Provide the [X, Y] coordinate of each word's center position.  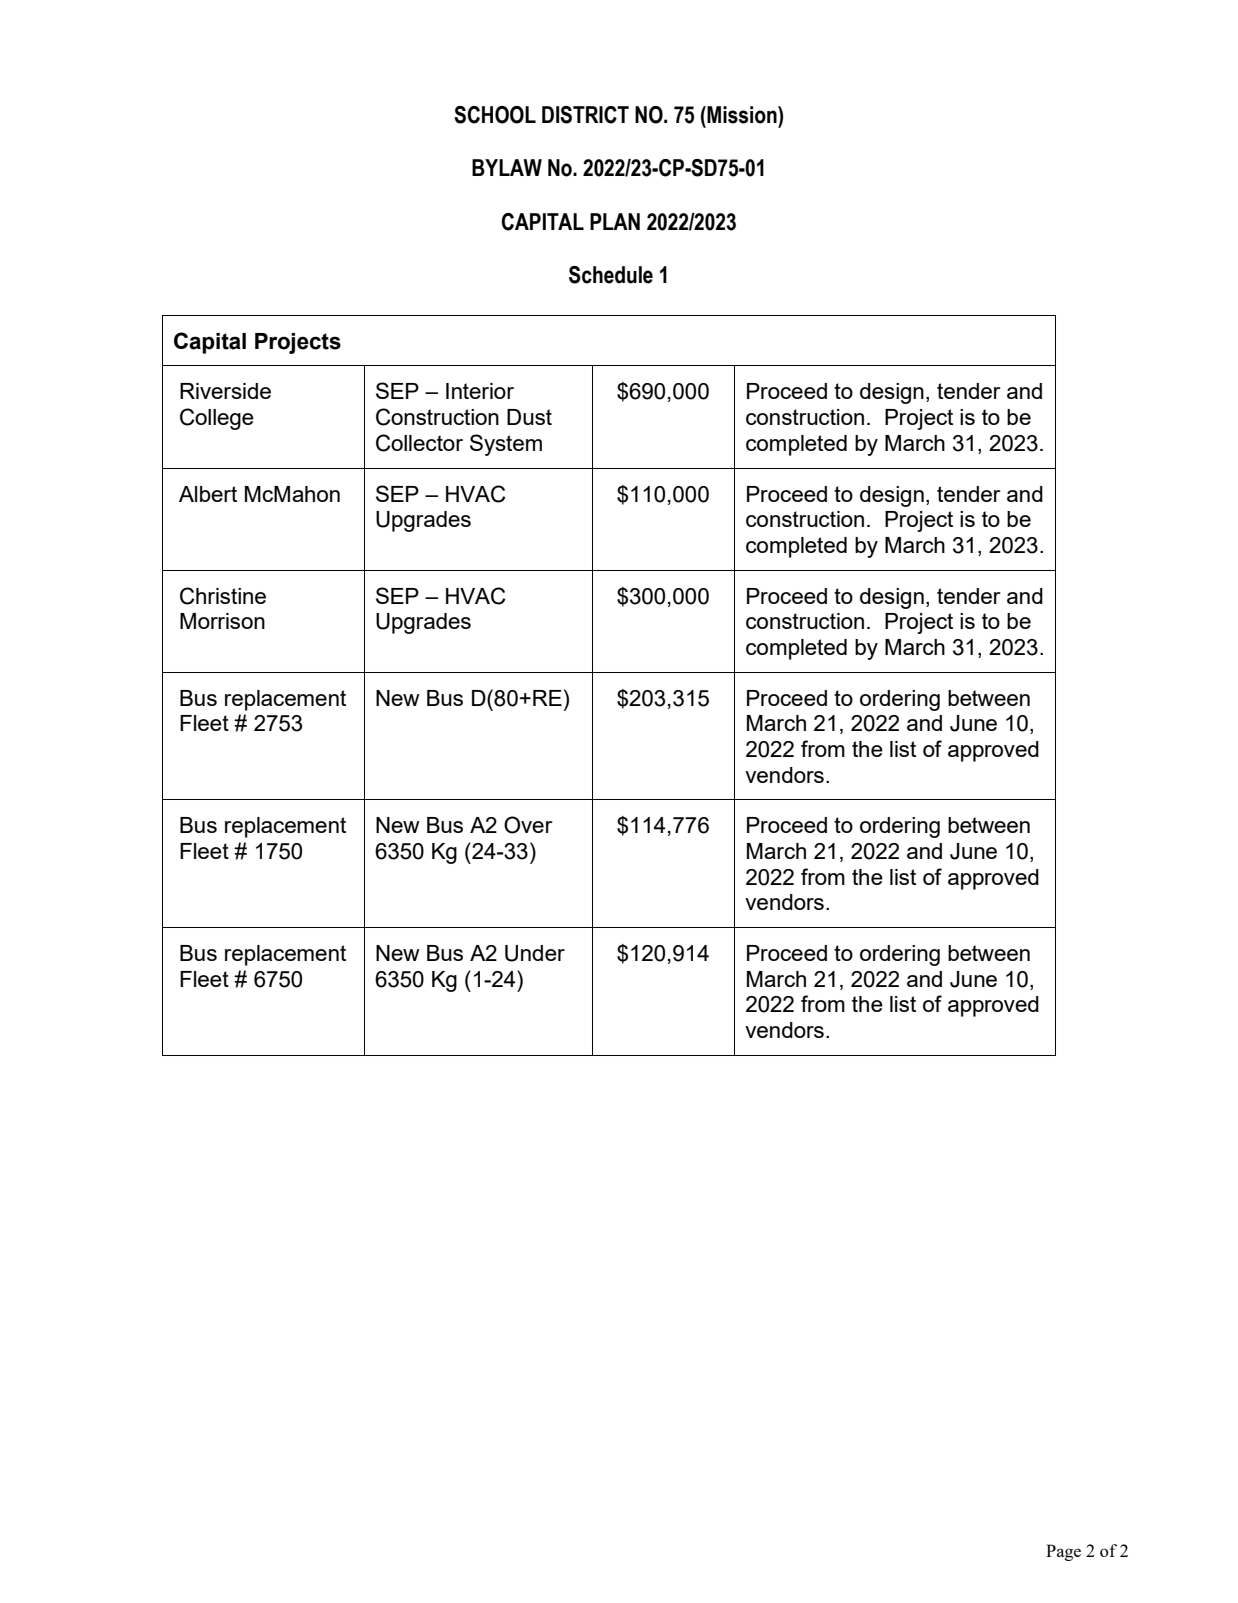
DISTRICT [585, 115]
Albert [208, 494]
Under [535, 953]
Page [1063, 1552]
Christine [223, 596]
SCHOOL [495, 115]
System [506, 445]
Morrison [222, 621]
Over [528, 825]
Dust [529, 417]
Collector [419, 443]
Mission [742, 115]
